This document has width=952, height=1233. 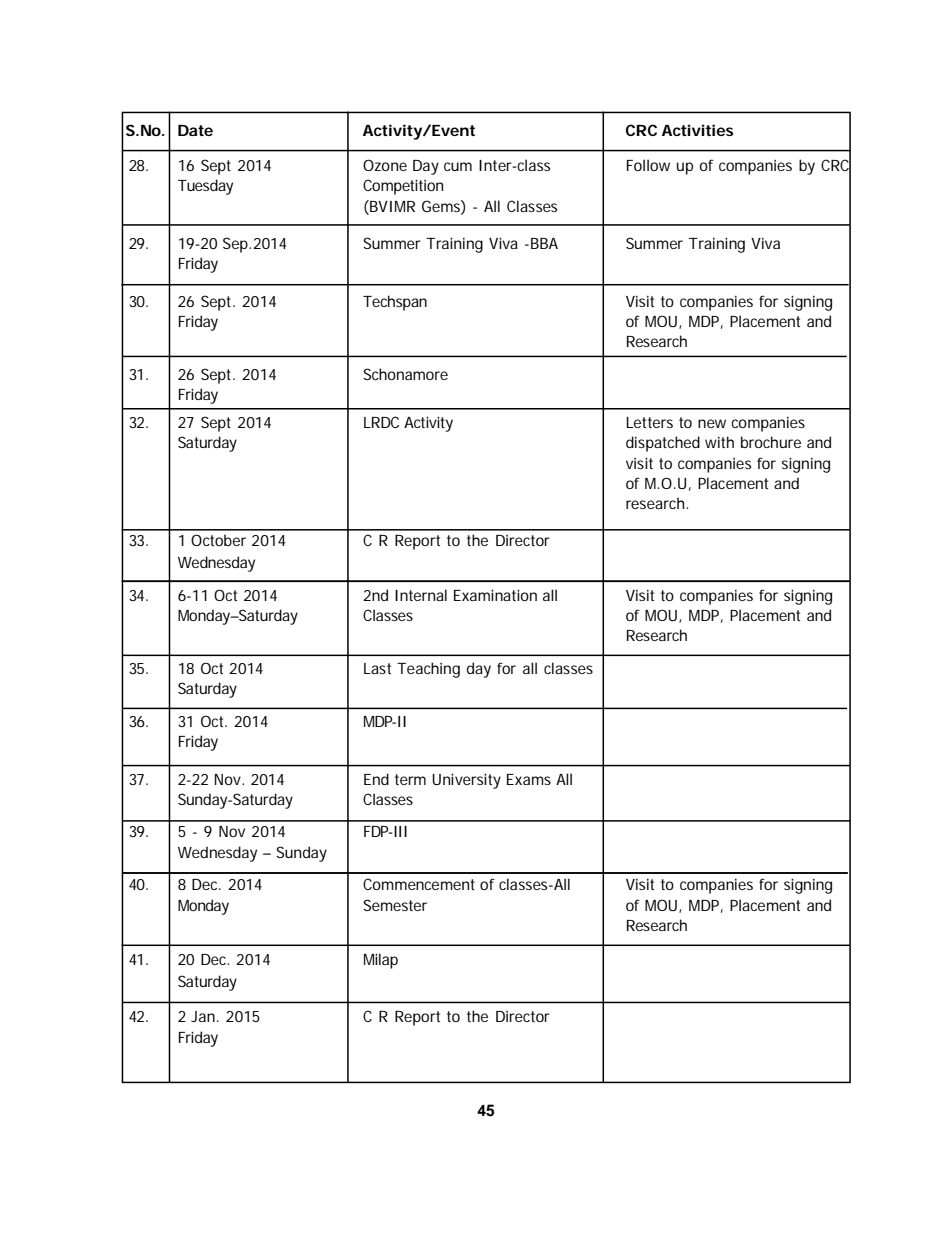 What do you see at coordinates (466, 781) in the document?
I see `University` at bounding box center [466, 781].
